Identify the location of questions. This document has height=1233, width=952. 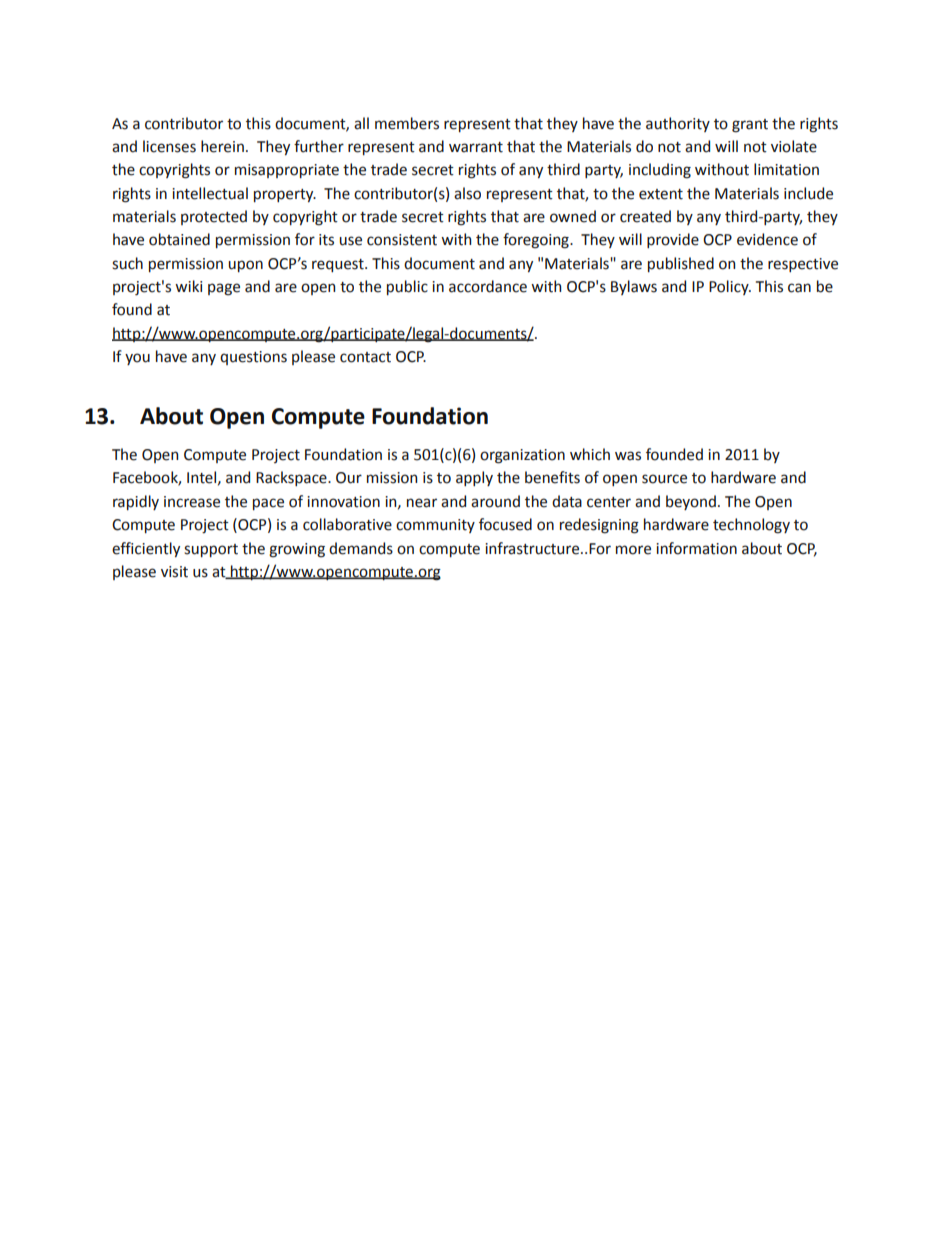
(253, 358).
